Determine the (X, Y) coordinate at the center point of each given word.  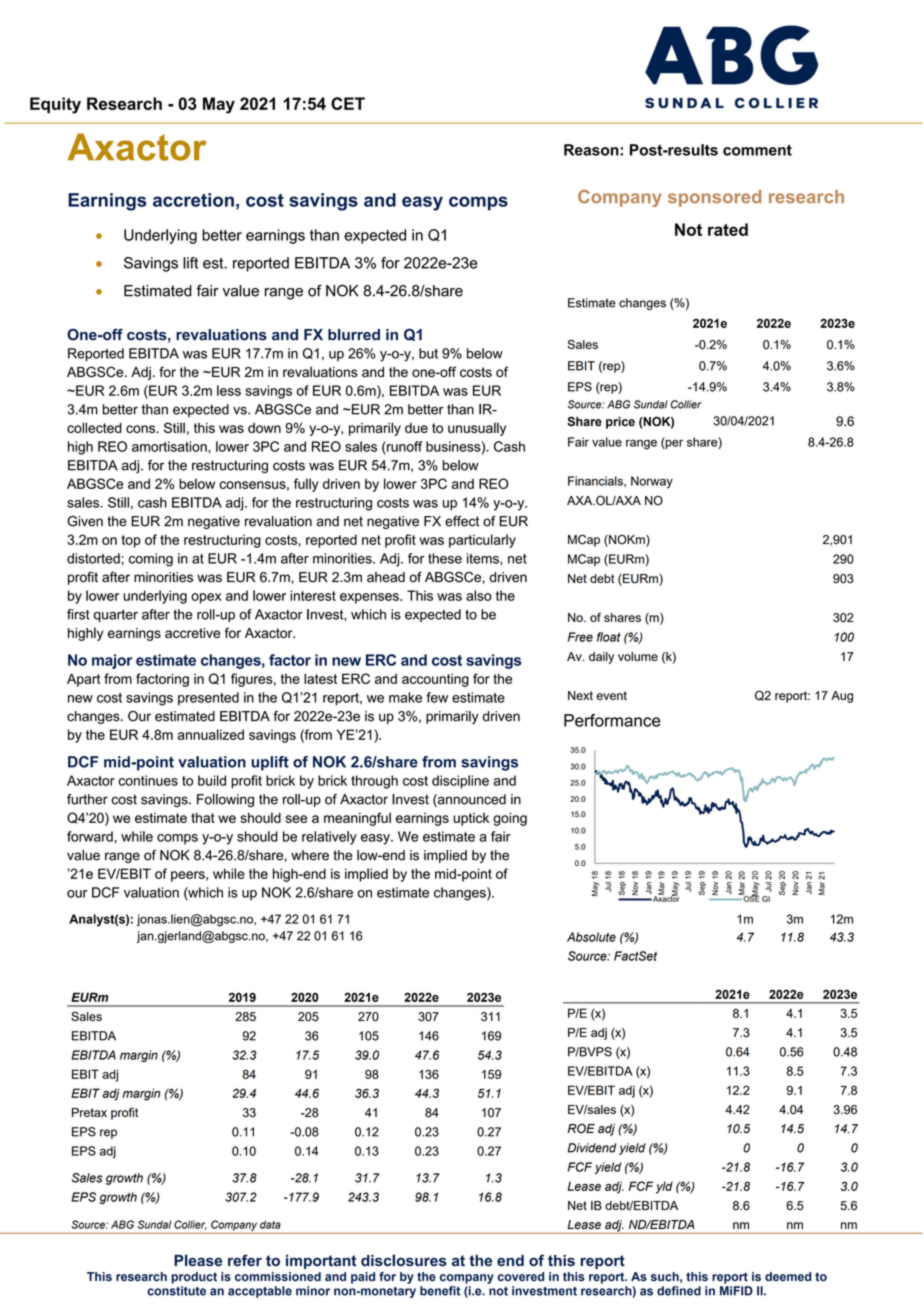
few (437, 697)
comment (757, 150)
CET (348, 103)
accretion (193, 200)
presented (208, 698)
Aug (842, 697)
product (194, 1278)
